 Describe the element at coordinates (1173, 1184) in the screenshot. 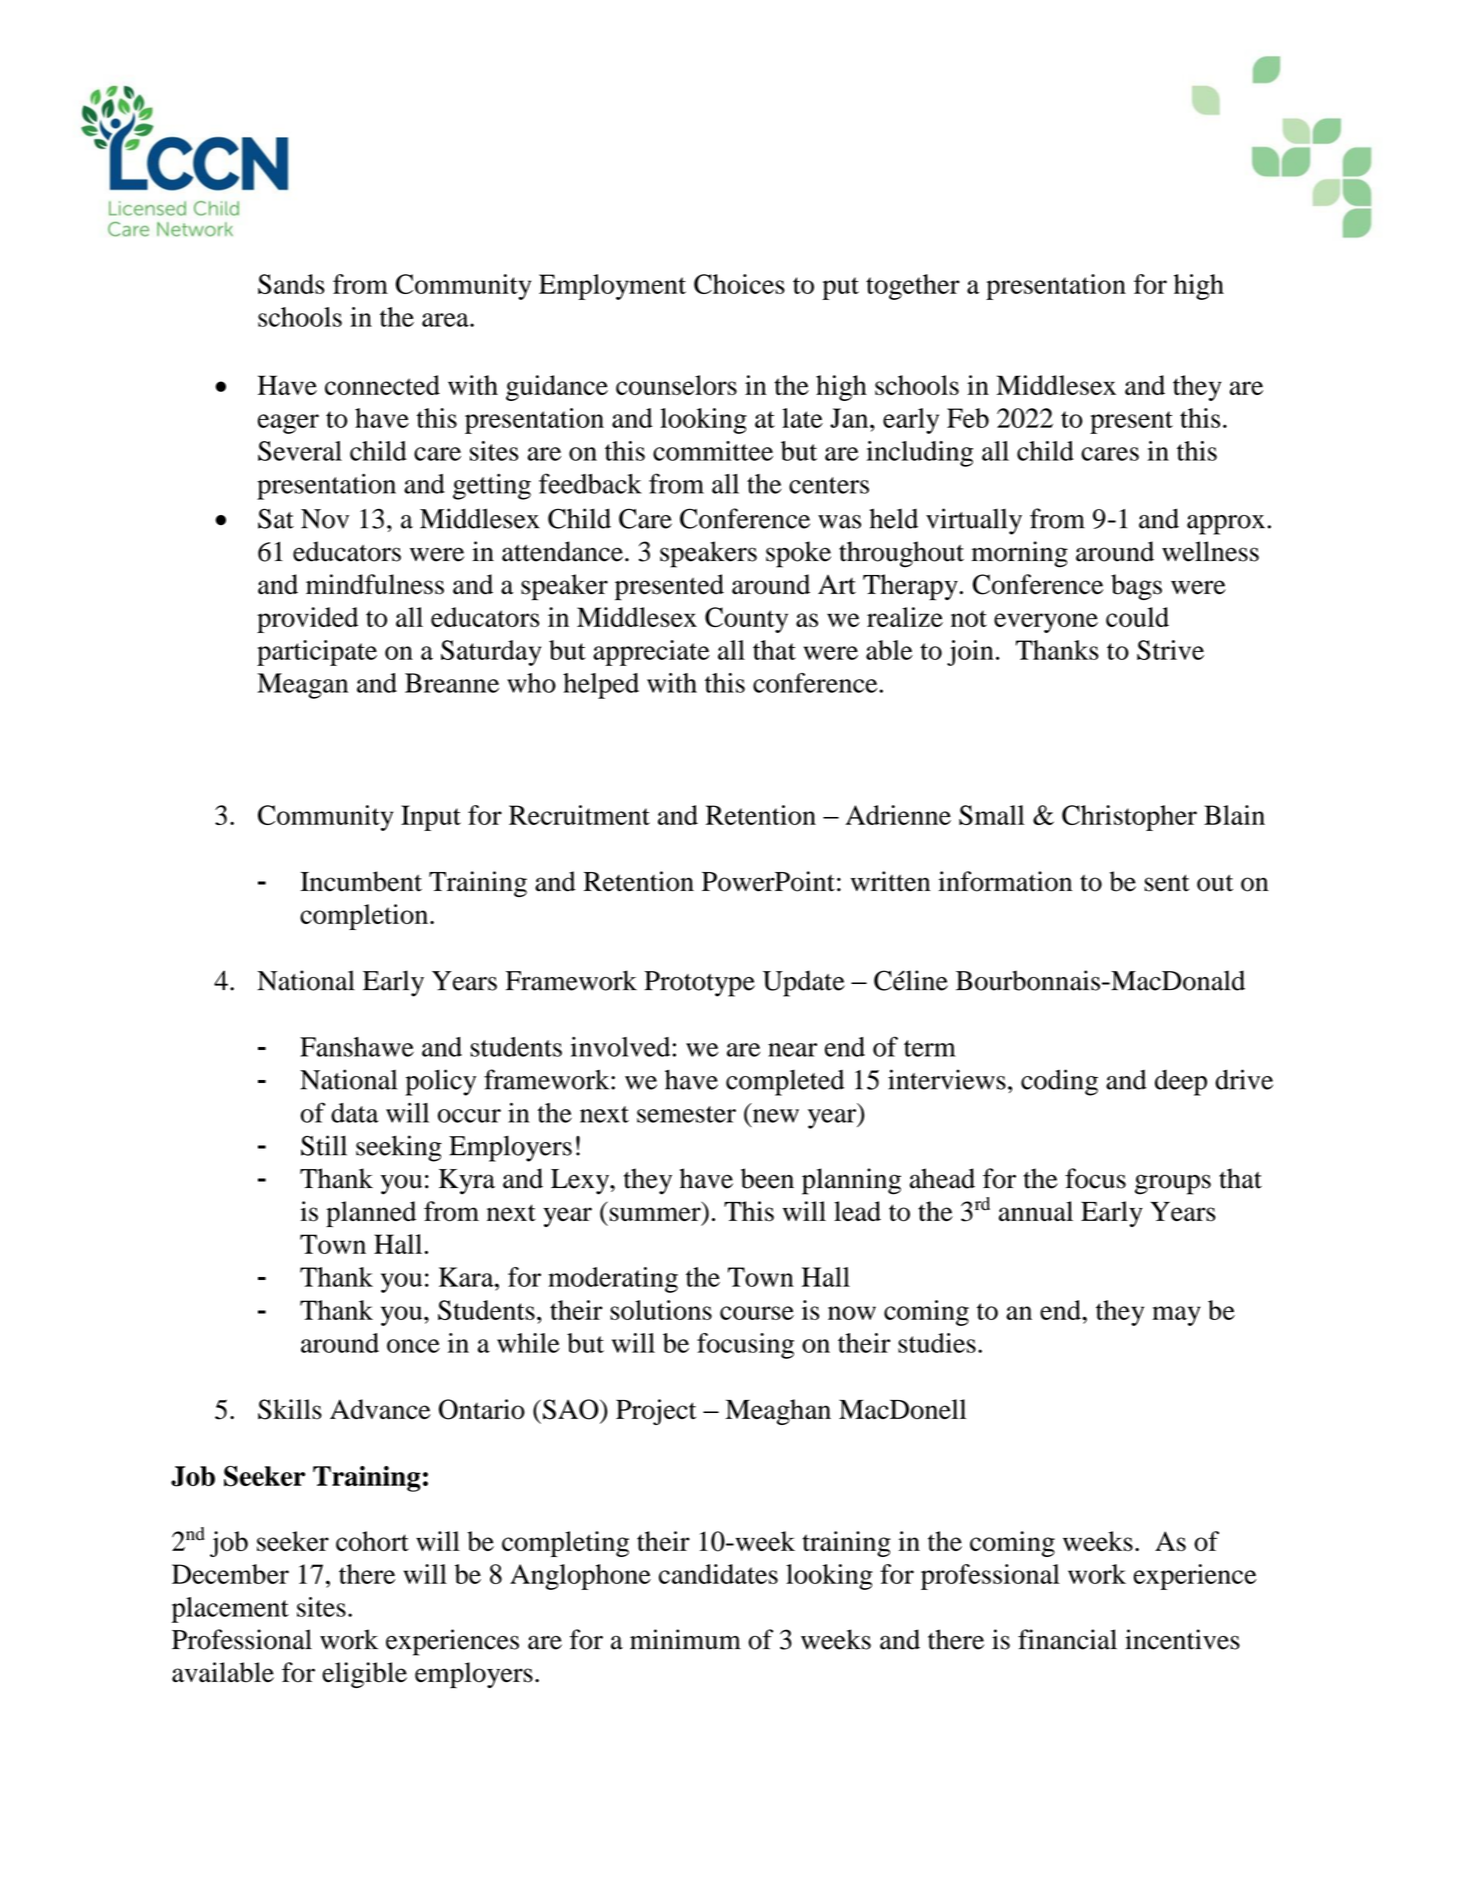

I see `groups` at that location.
